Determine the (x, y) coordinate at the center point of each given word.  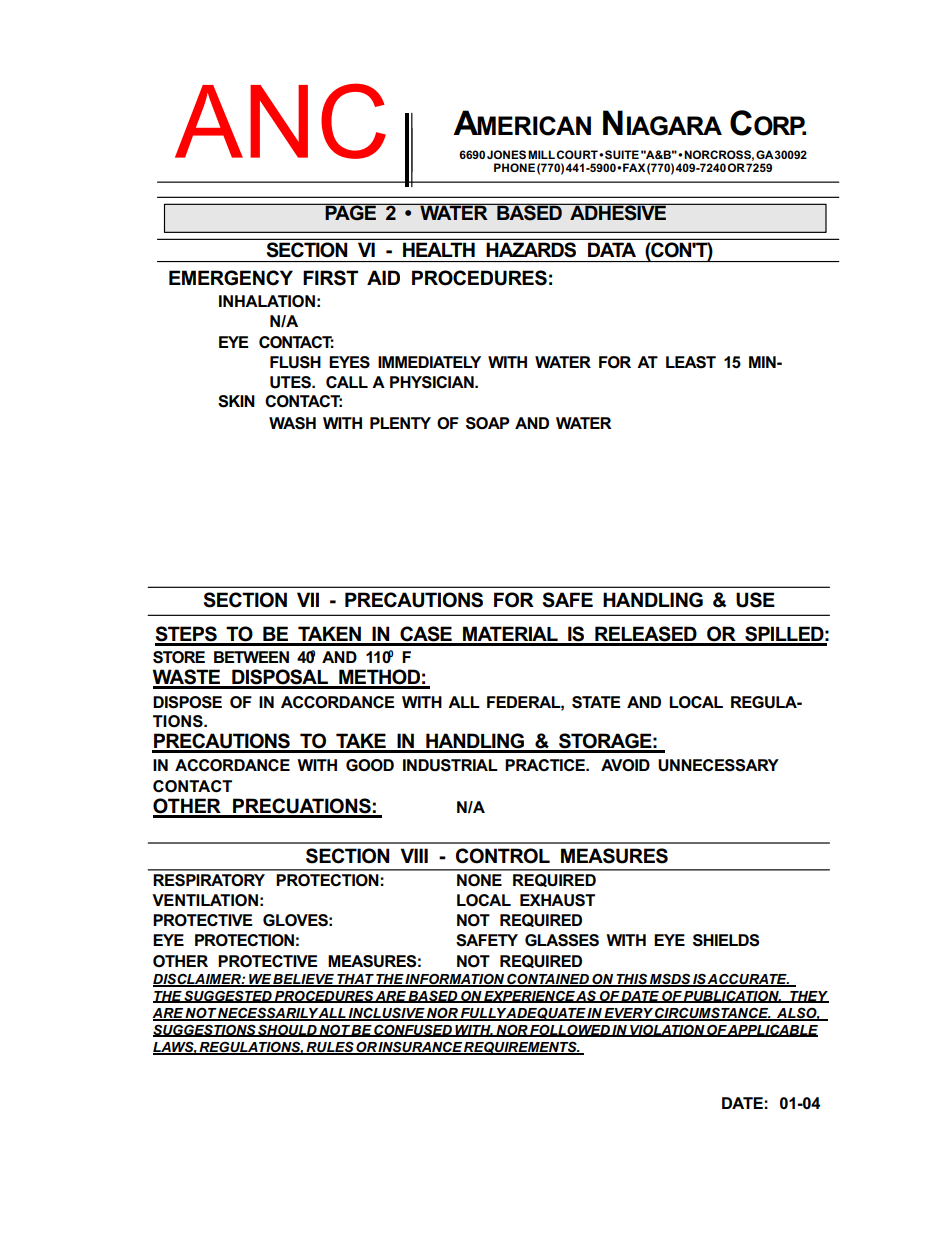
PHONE (514, 167)
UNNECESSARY (718, 765)
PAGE (350, 212)
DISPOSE (187, 702)
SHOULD (288, 1031)
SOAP (488, 423)
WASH (292, 423)
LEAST (691, 362)
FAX (634, 167)
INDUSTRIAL (450, 765)
